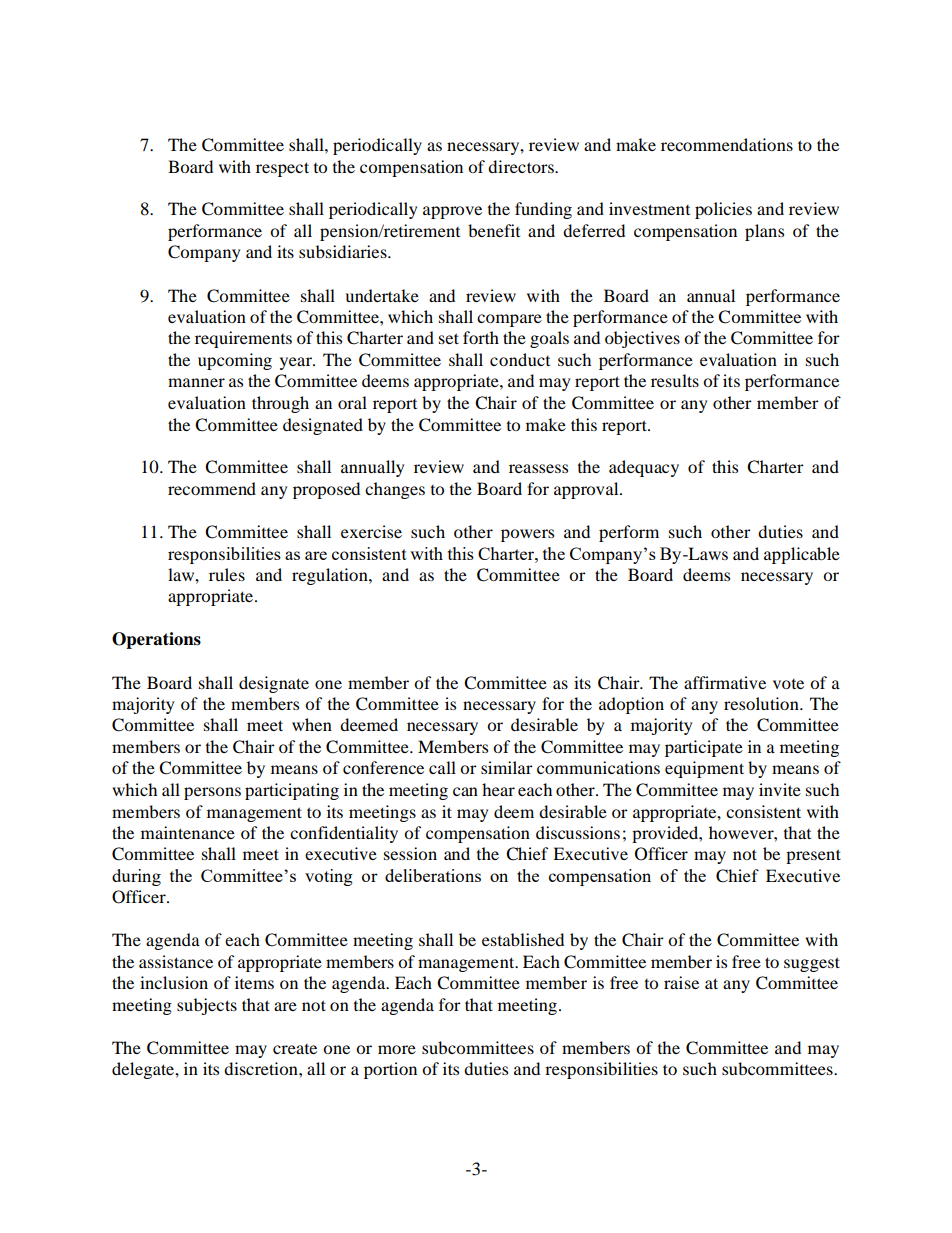  Describe the element at coordinates (452, 212) in the document. I see `approve` at that location.
